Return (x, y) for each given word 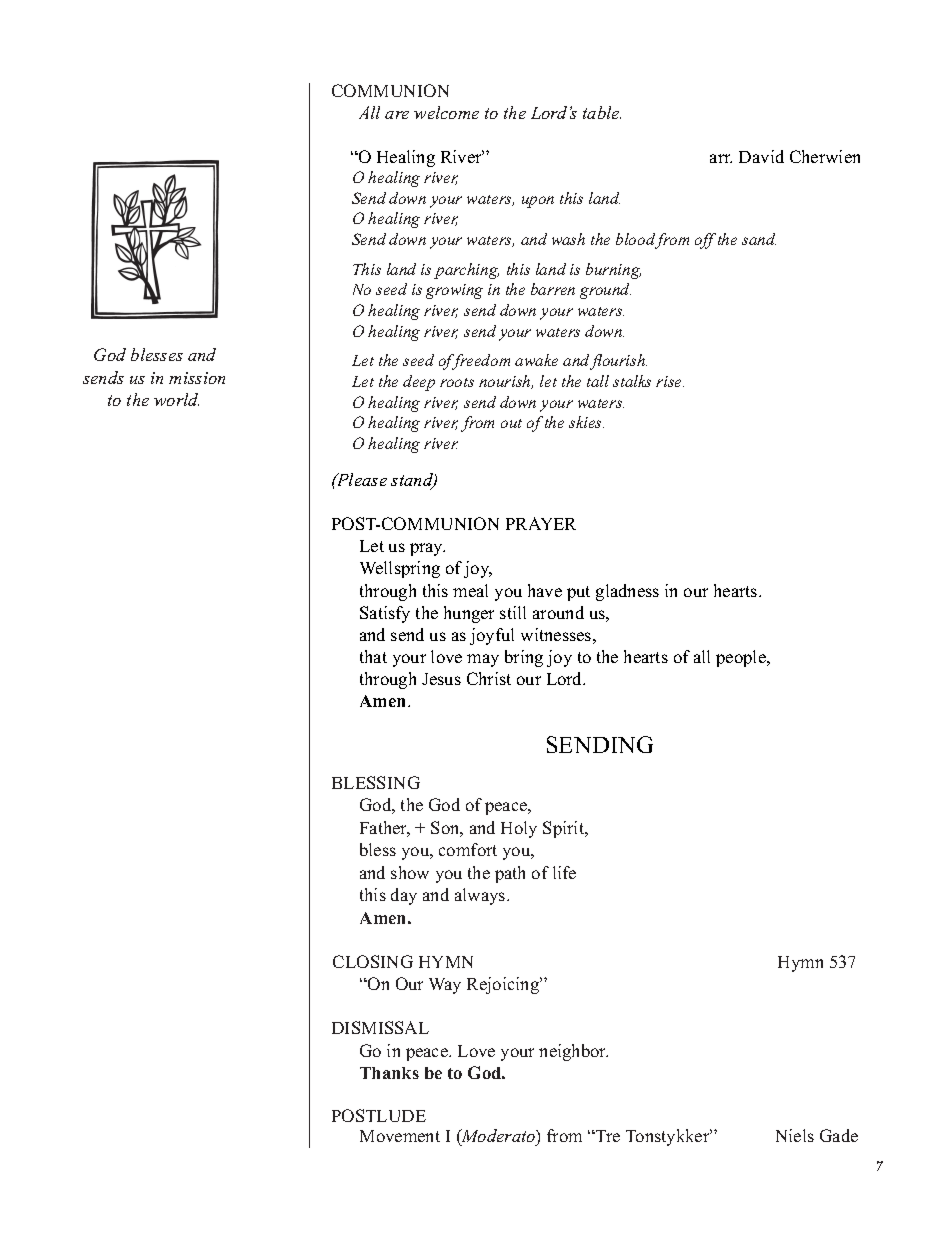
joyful (492, 636)
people (742, 658)
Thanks (389, 1073)
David (761, 156)
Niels (795, 1135)
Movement (400, 1136)
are (397, 115)
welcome (446, 112)
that (373, 656)
